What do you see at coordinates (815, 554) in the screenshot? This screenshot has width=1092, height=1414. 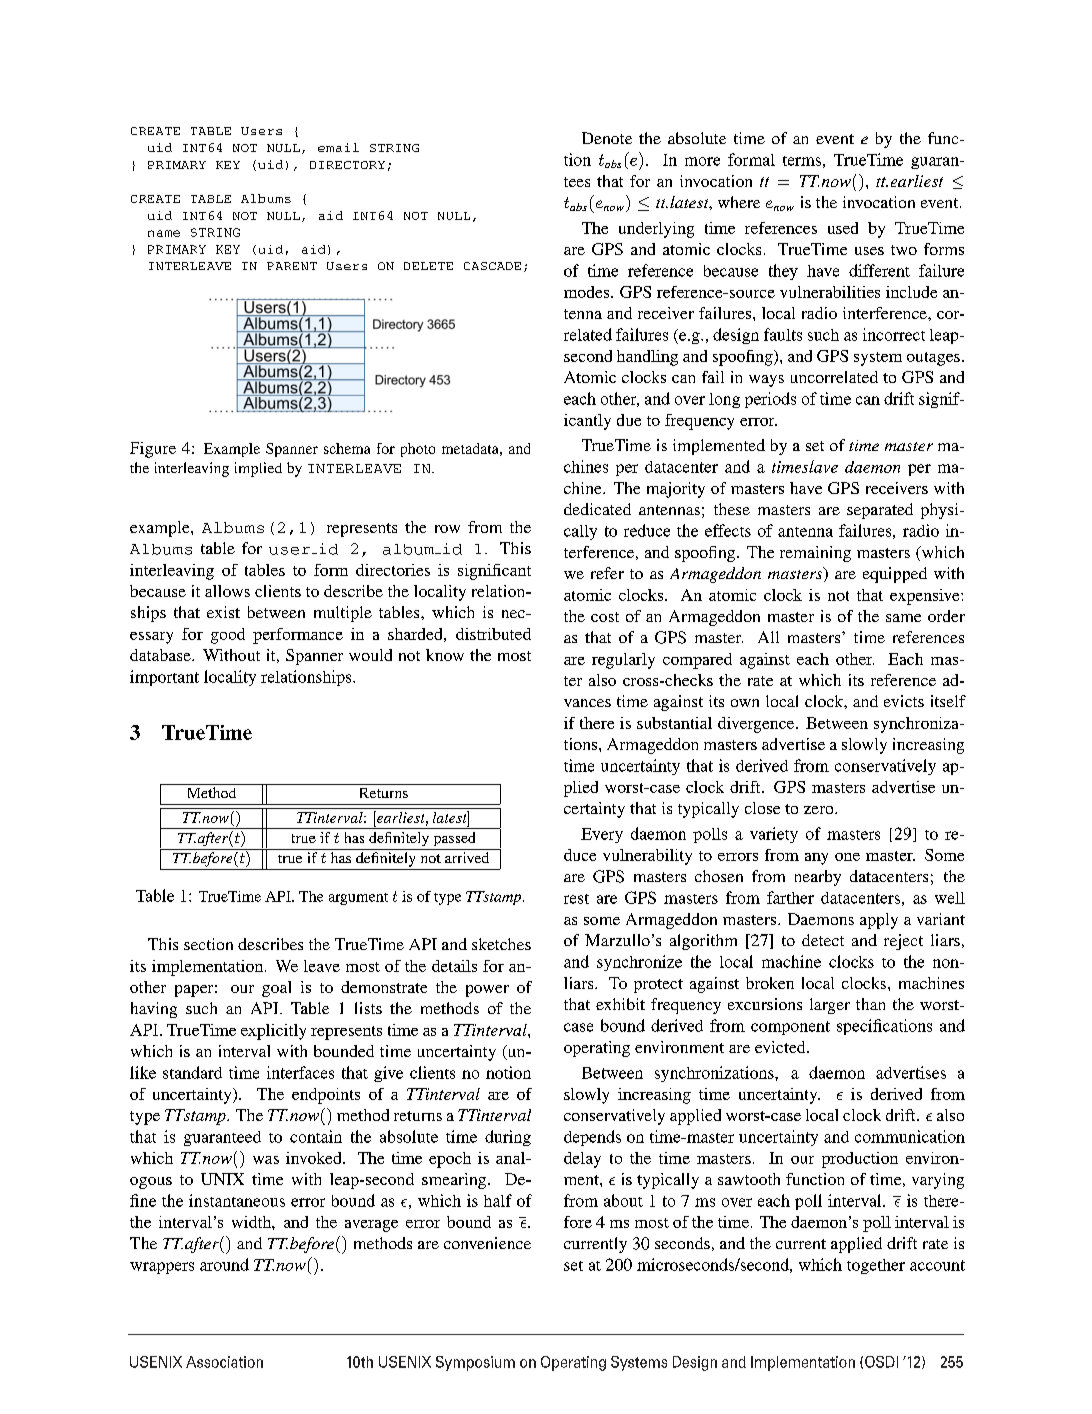 I see `remaining` at bounding box center [815, 554].
